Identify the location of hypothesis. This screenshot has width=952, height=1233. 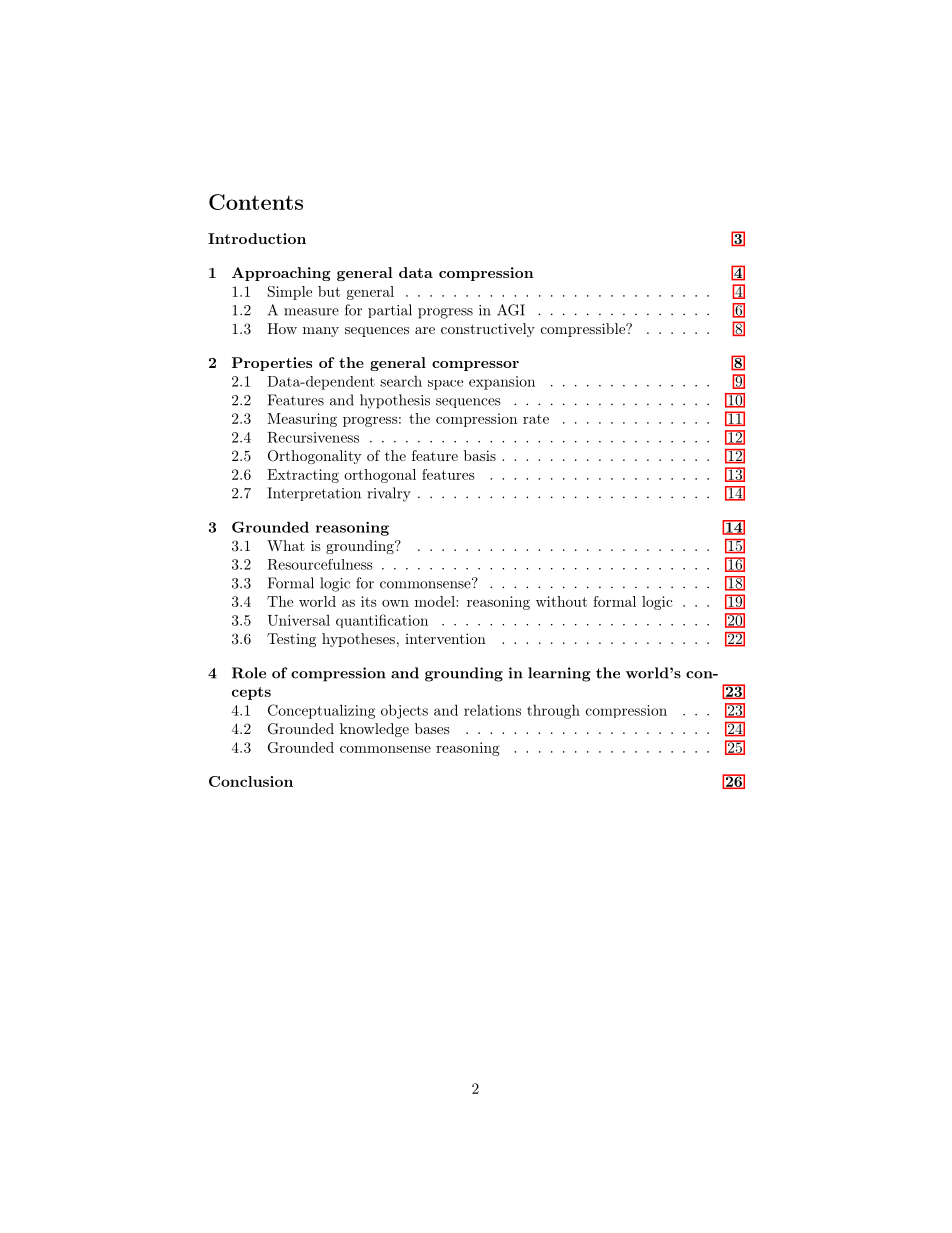
(395, 401).
